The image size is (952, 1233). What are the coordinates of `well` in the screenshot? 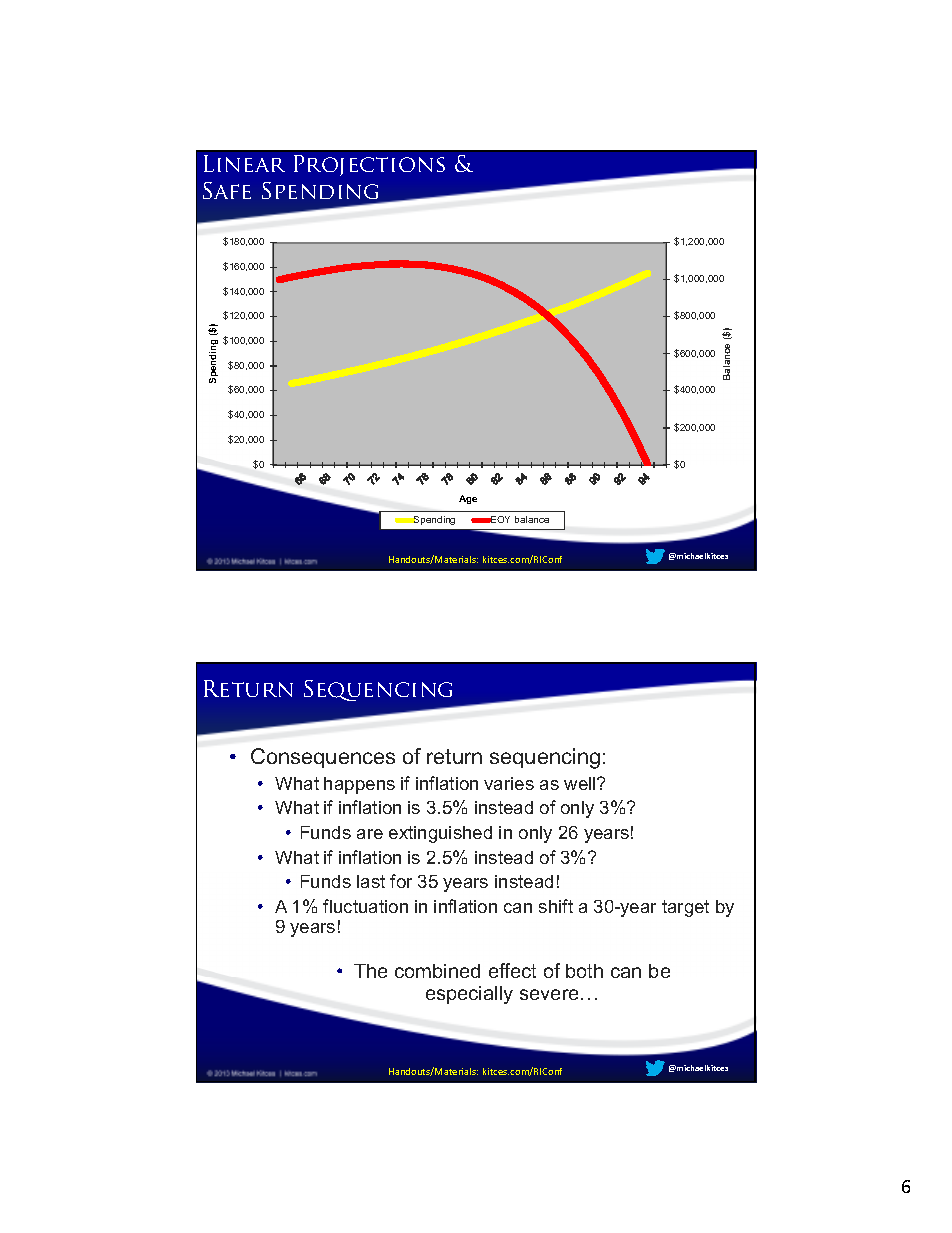 It's located at (581, 783).
